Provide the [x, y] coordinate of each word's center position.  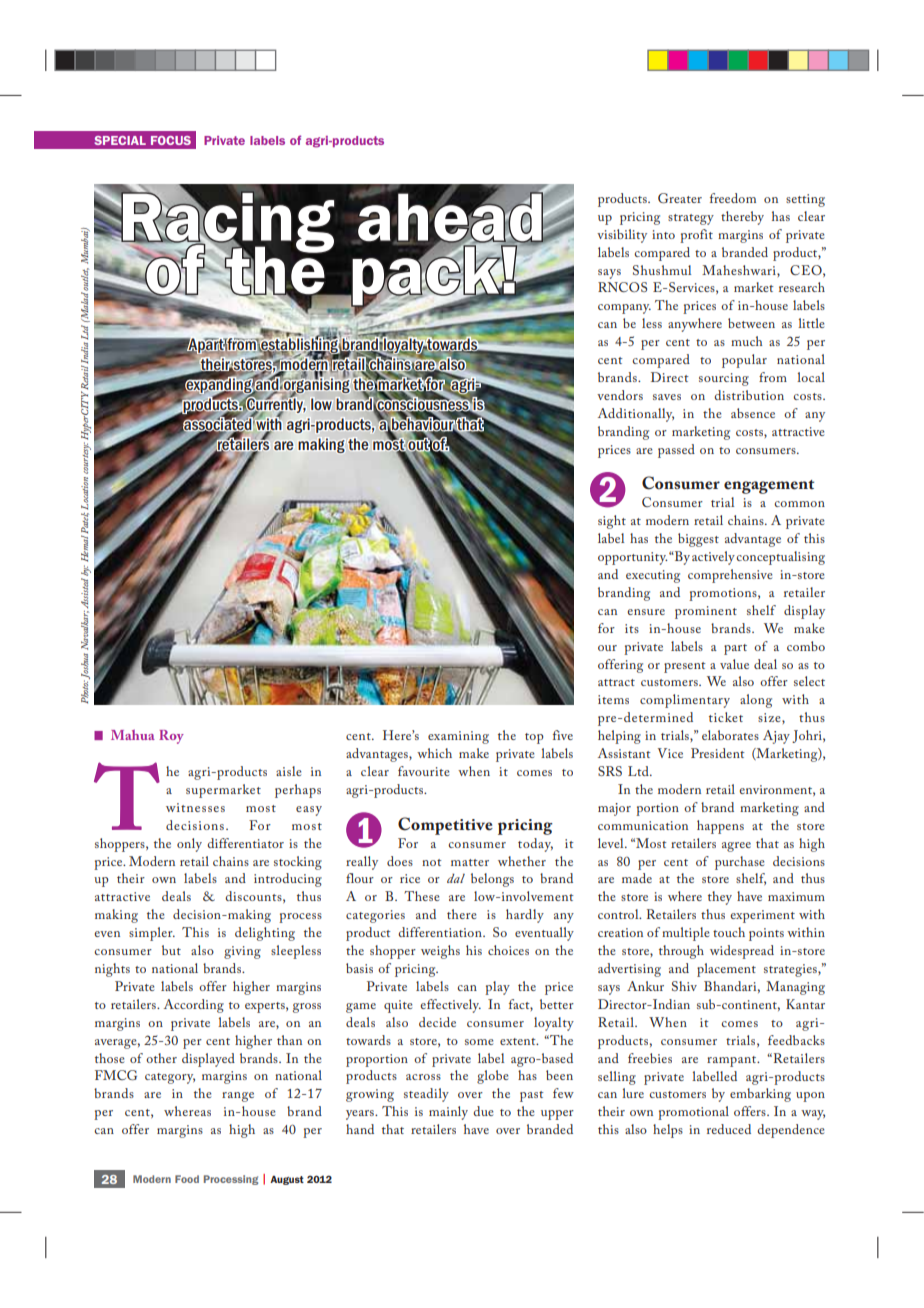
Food [187, 1179]
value [734, 664]
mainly [448, 1113]
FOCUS [171, 140]
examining [458, 737]
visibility [622, 236]
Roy [171, 737]
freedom [733, 198]
